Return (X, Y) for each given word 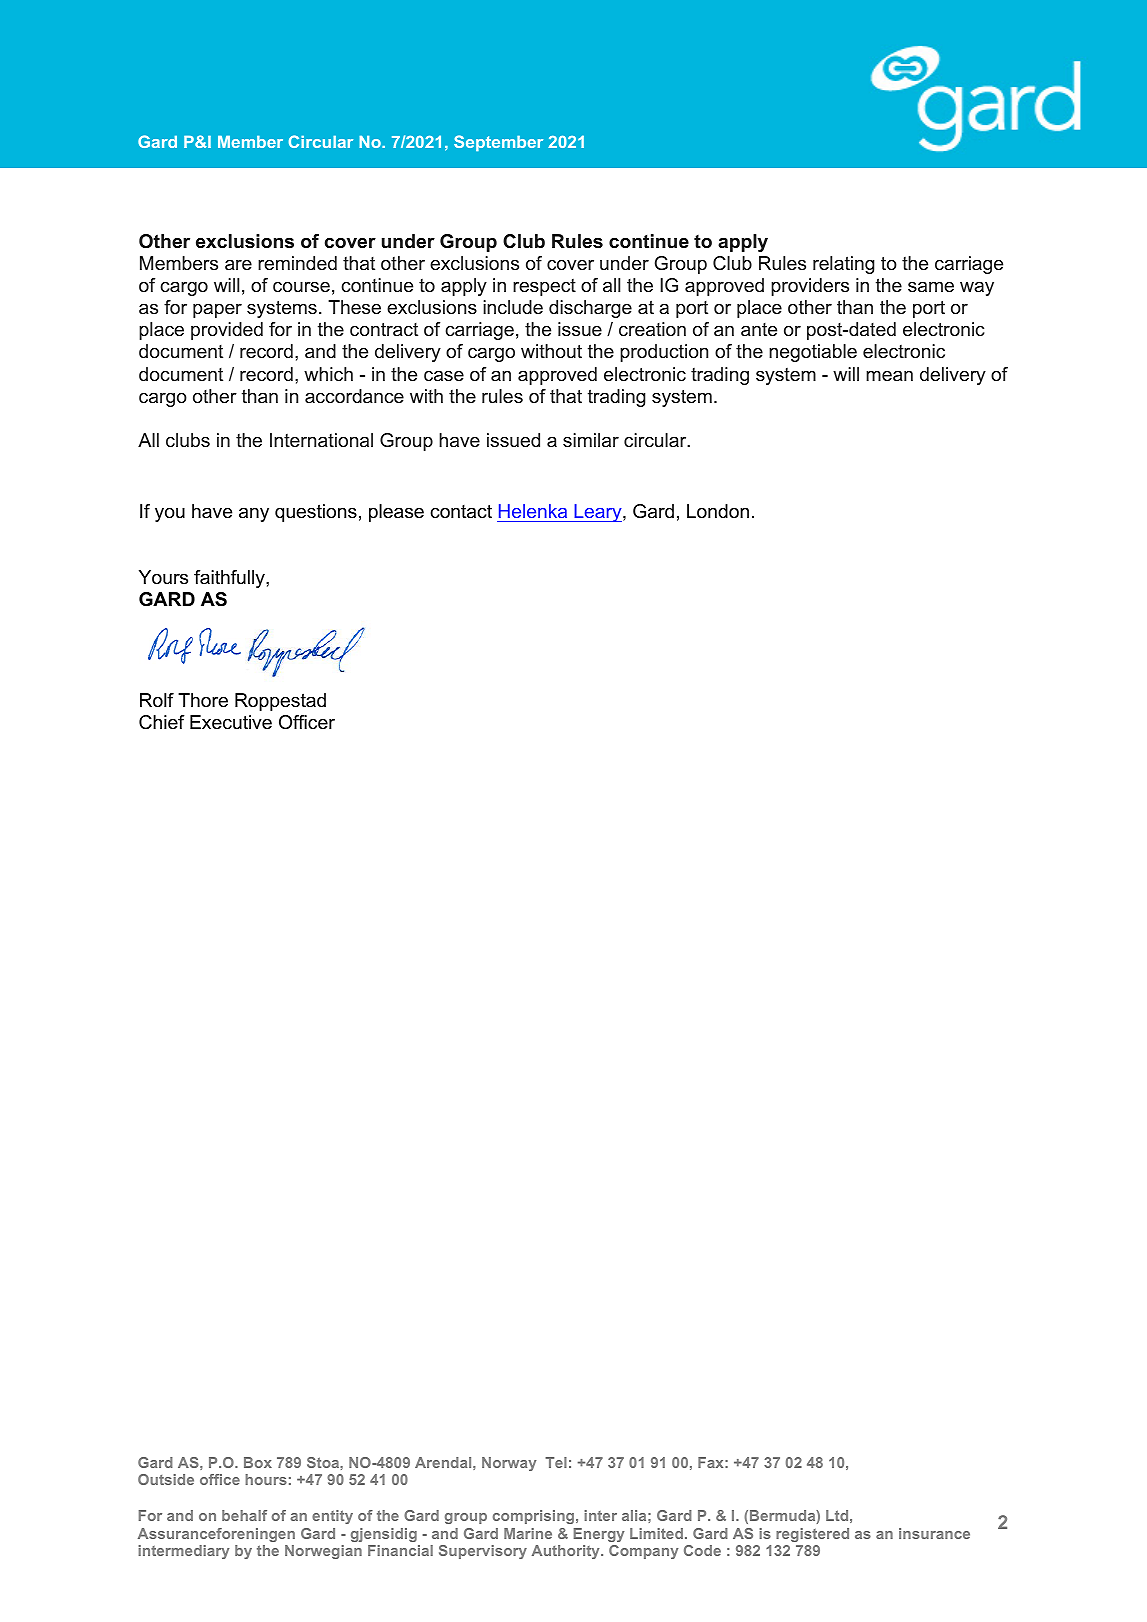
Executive (231, 722)
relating (844, 265)
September (498, 143)
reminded (297, 263)
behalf (244, 1515)
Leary (598, 513)
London (718, 511)
